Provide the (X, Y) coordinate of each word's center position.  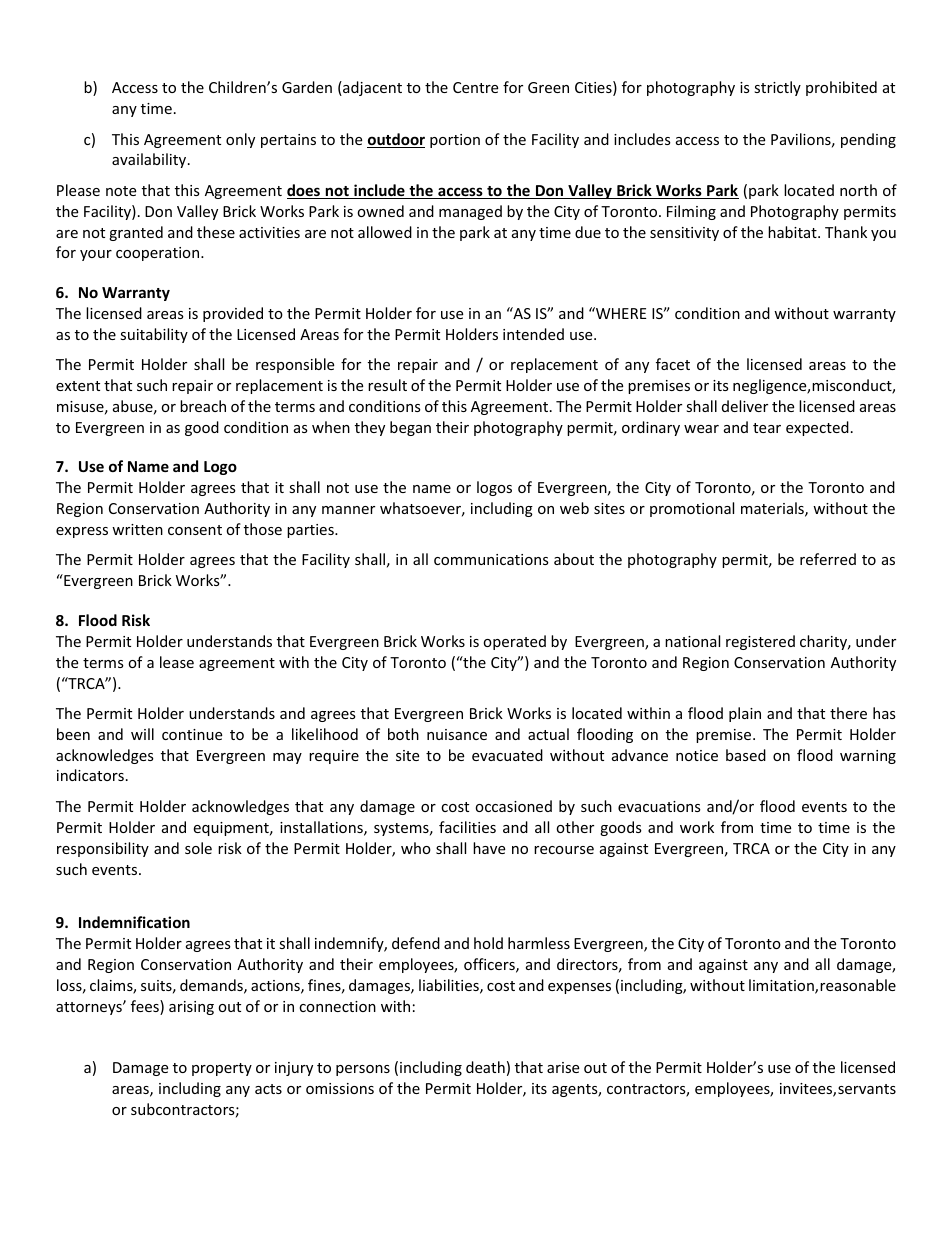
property (222, 1069)
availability (150, 160)
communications (491, 559)
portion (455, 141)
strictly (777, 88)
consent (195, 530)
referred (828, 559)
